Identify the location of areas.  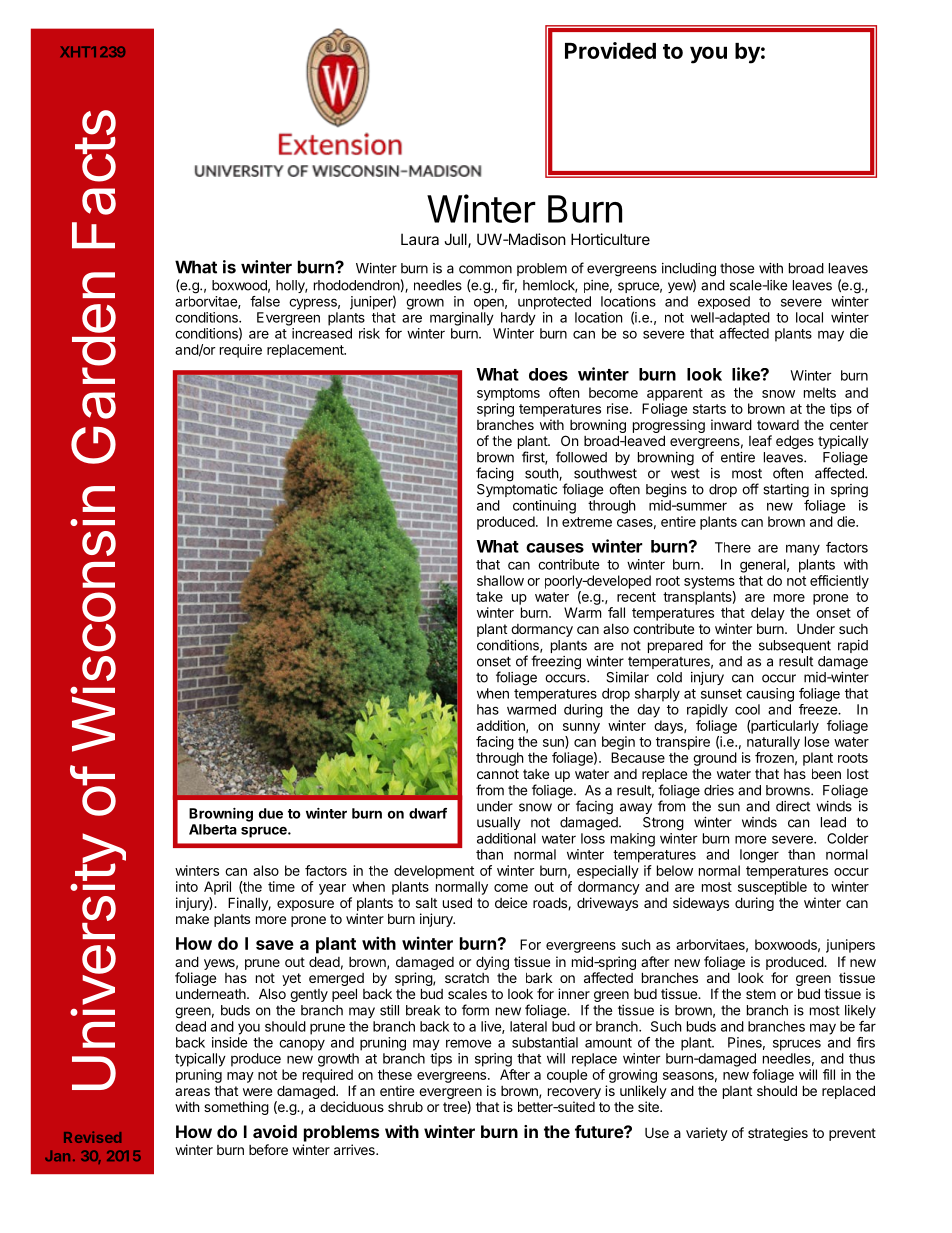
(192, 1092).
